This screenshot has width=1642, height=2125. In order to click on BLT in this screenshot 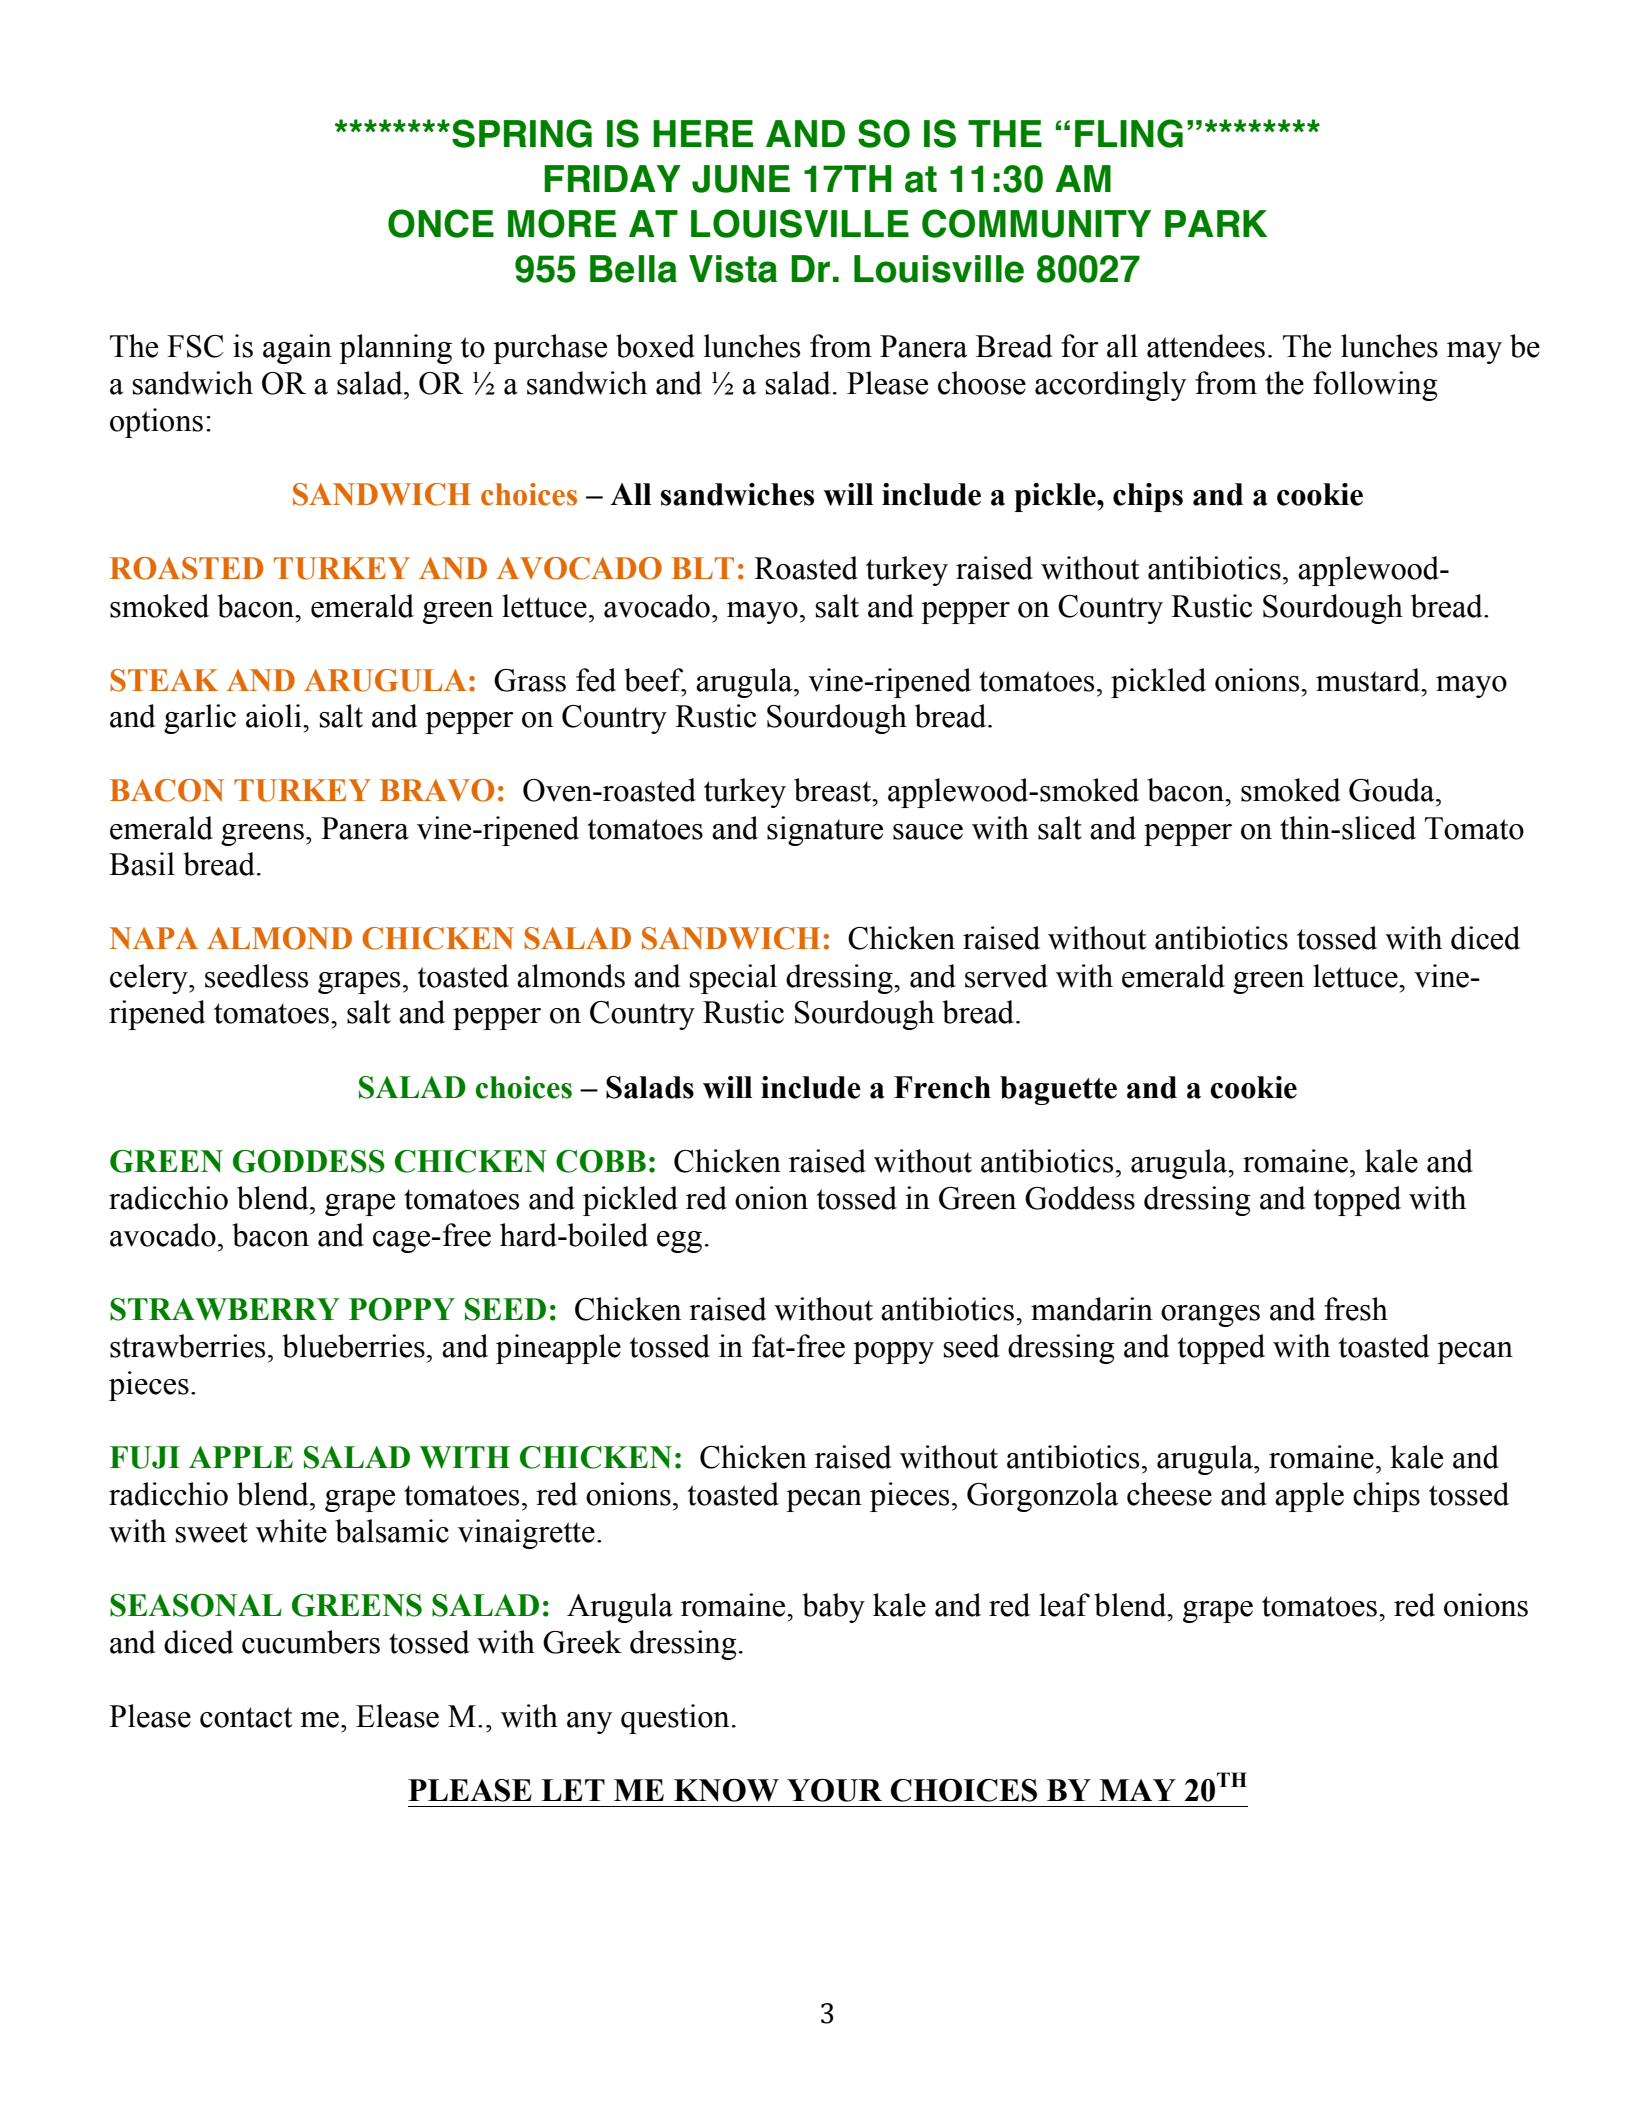, I will do `click(702, 568)`.
